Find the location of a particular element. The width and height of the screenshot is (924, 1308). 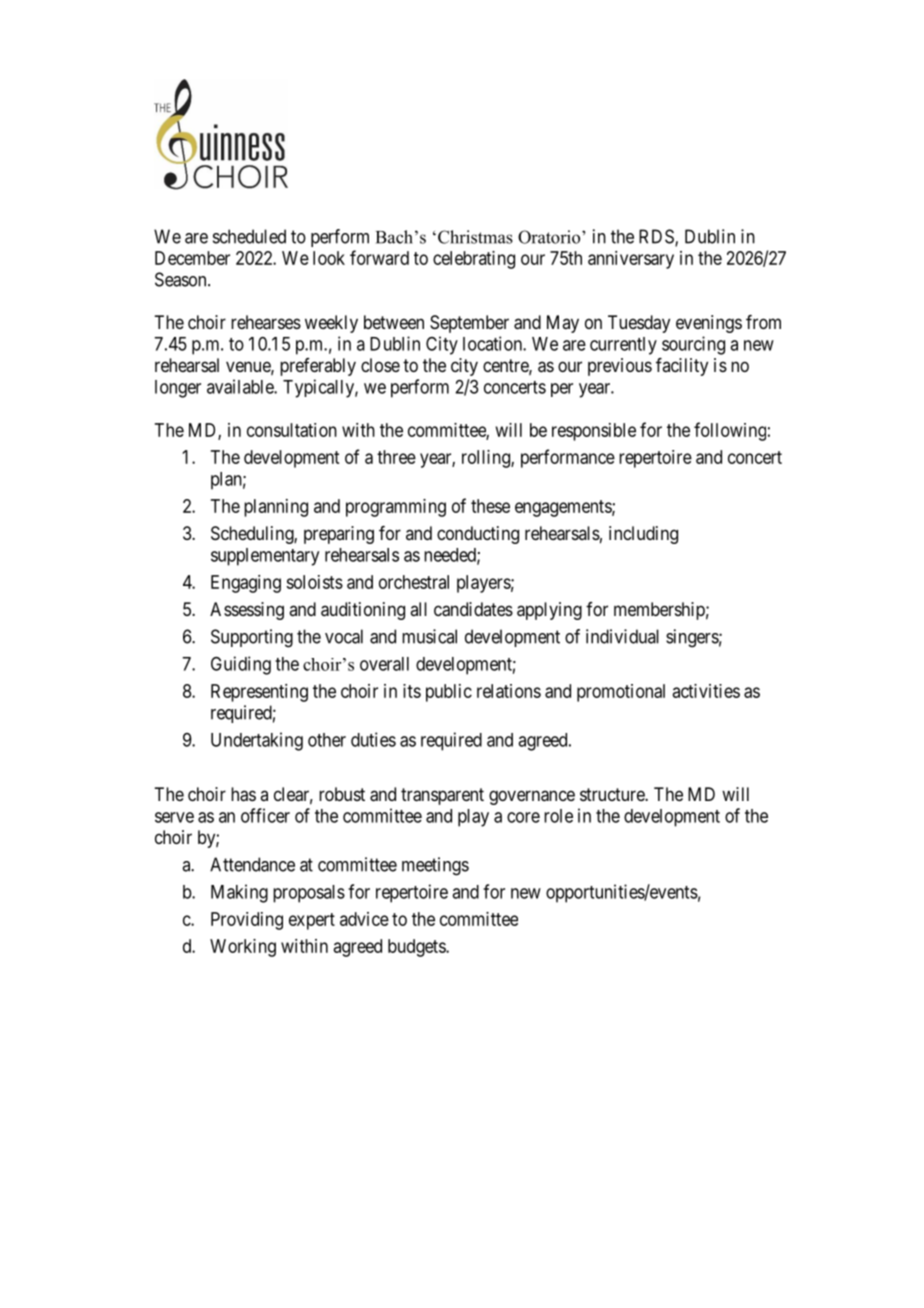

RDS is located at coordinates (657, 237).
